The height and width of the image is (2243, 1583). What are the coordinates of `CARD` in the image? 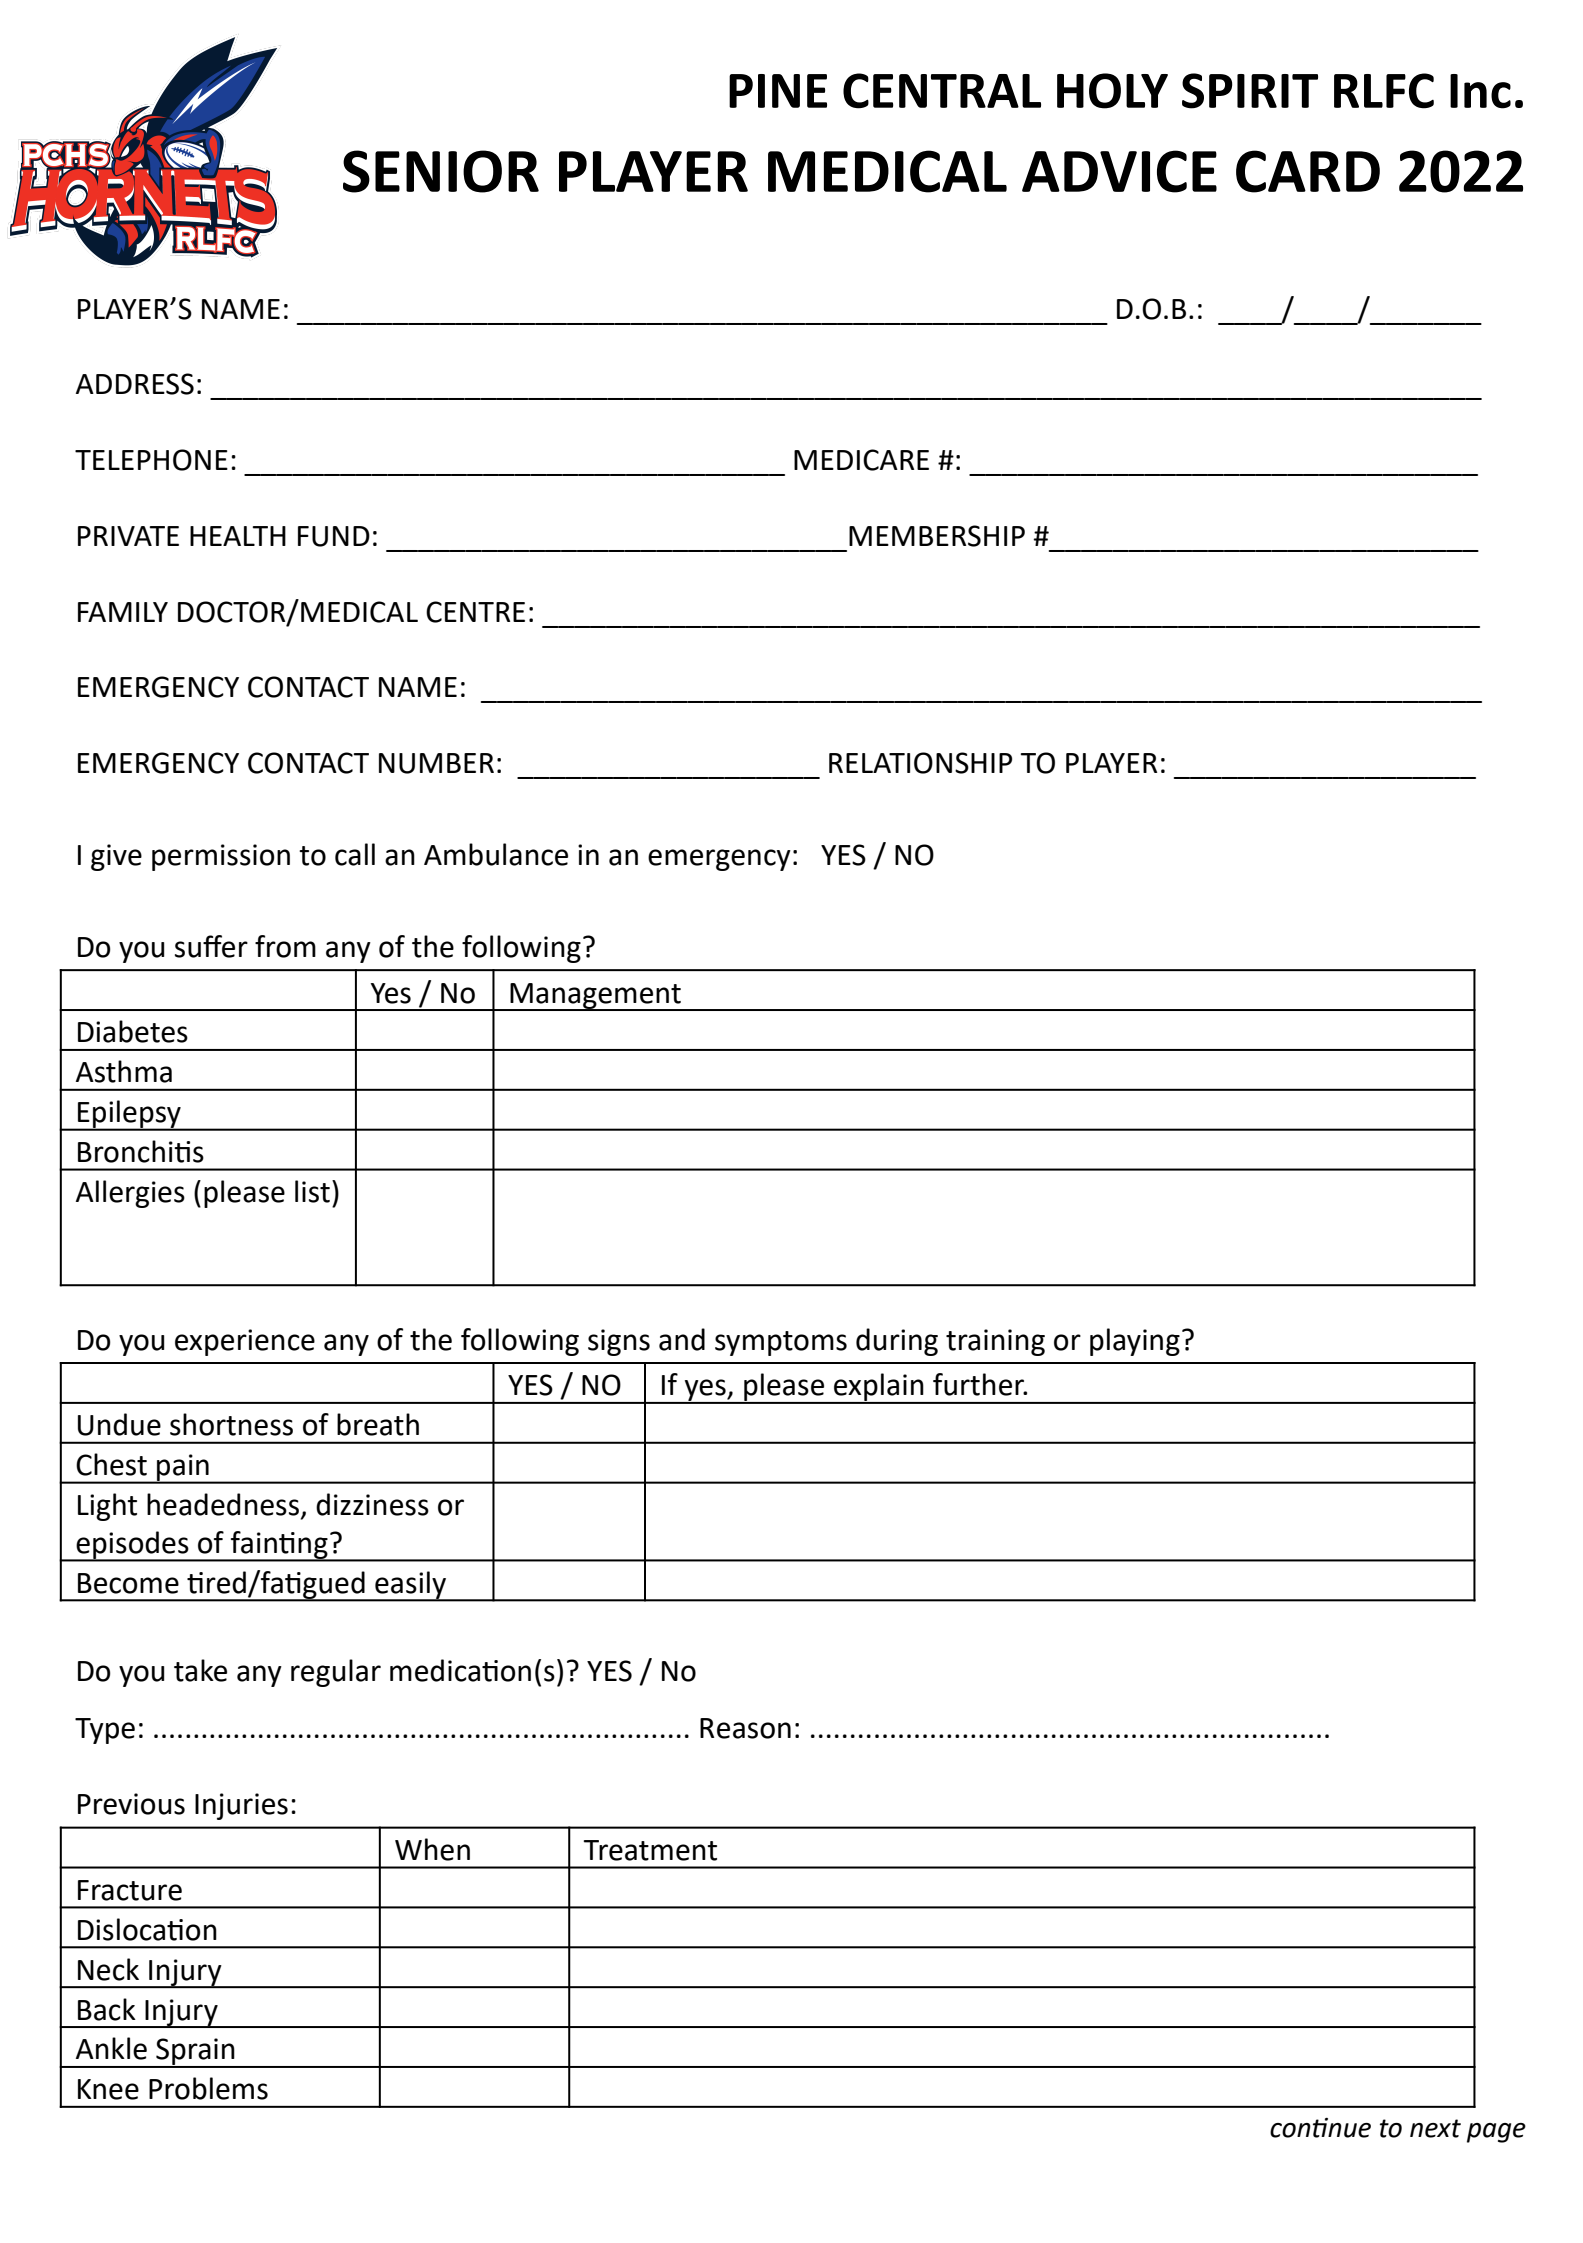 It's located at (1308, 171).
